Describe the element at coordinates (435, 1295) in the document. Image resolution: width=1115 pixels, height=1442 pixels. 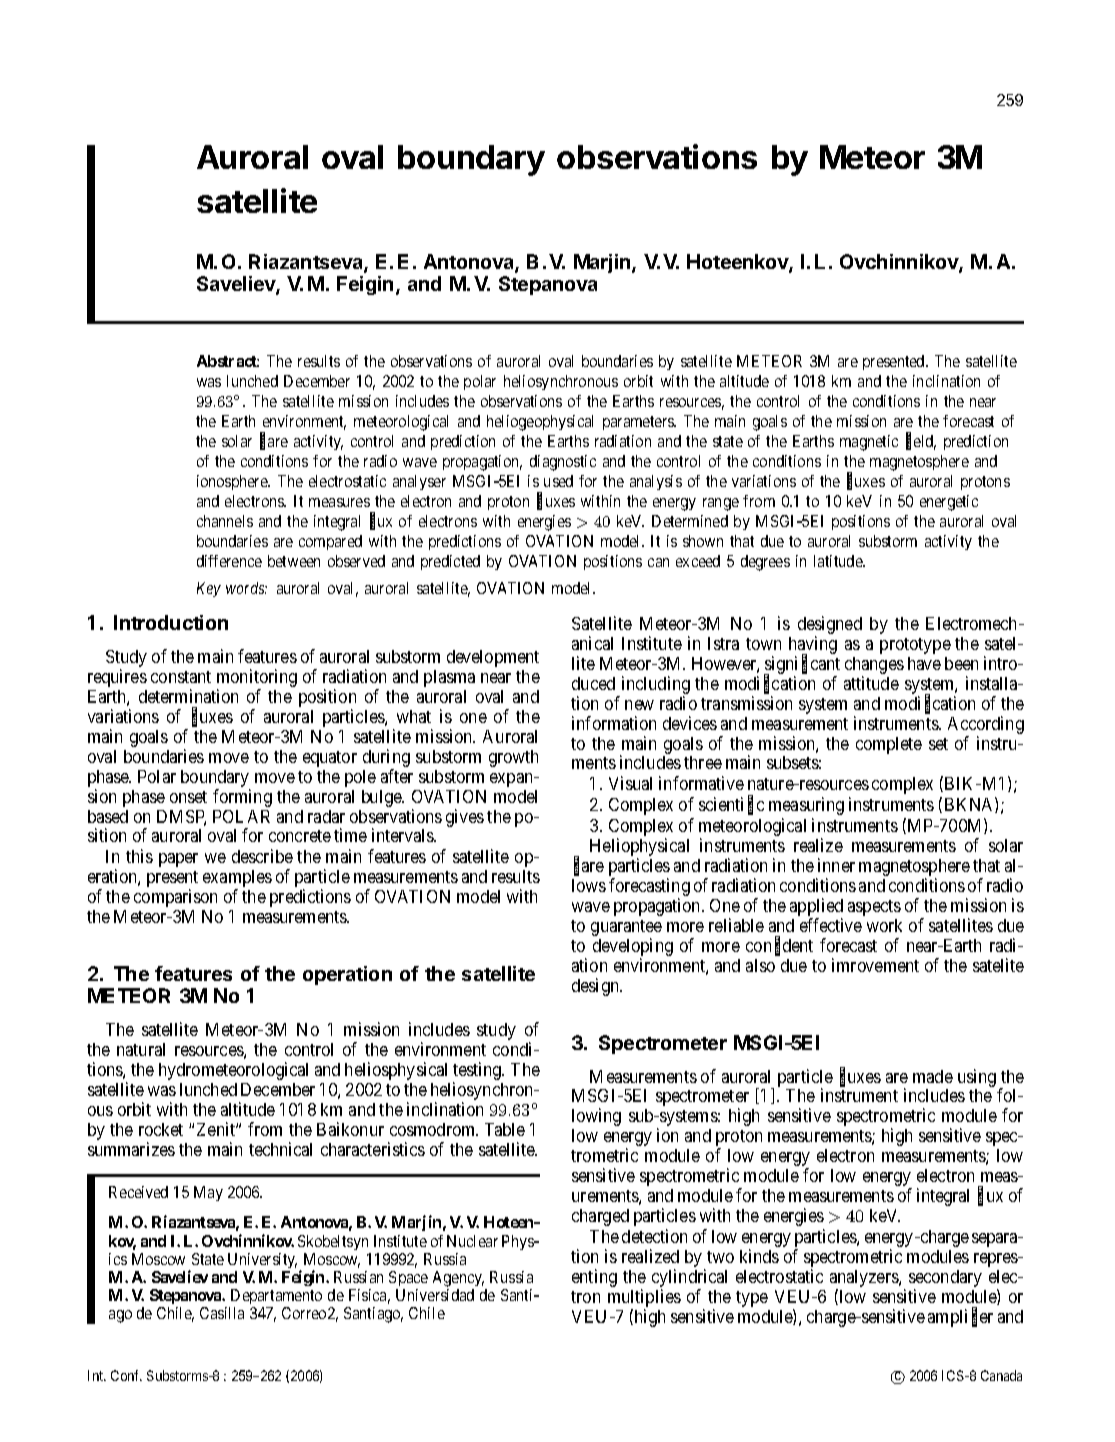
I see `Universidad` at that location.
